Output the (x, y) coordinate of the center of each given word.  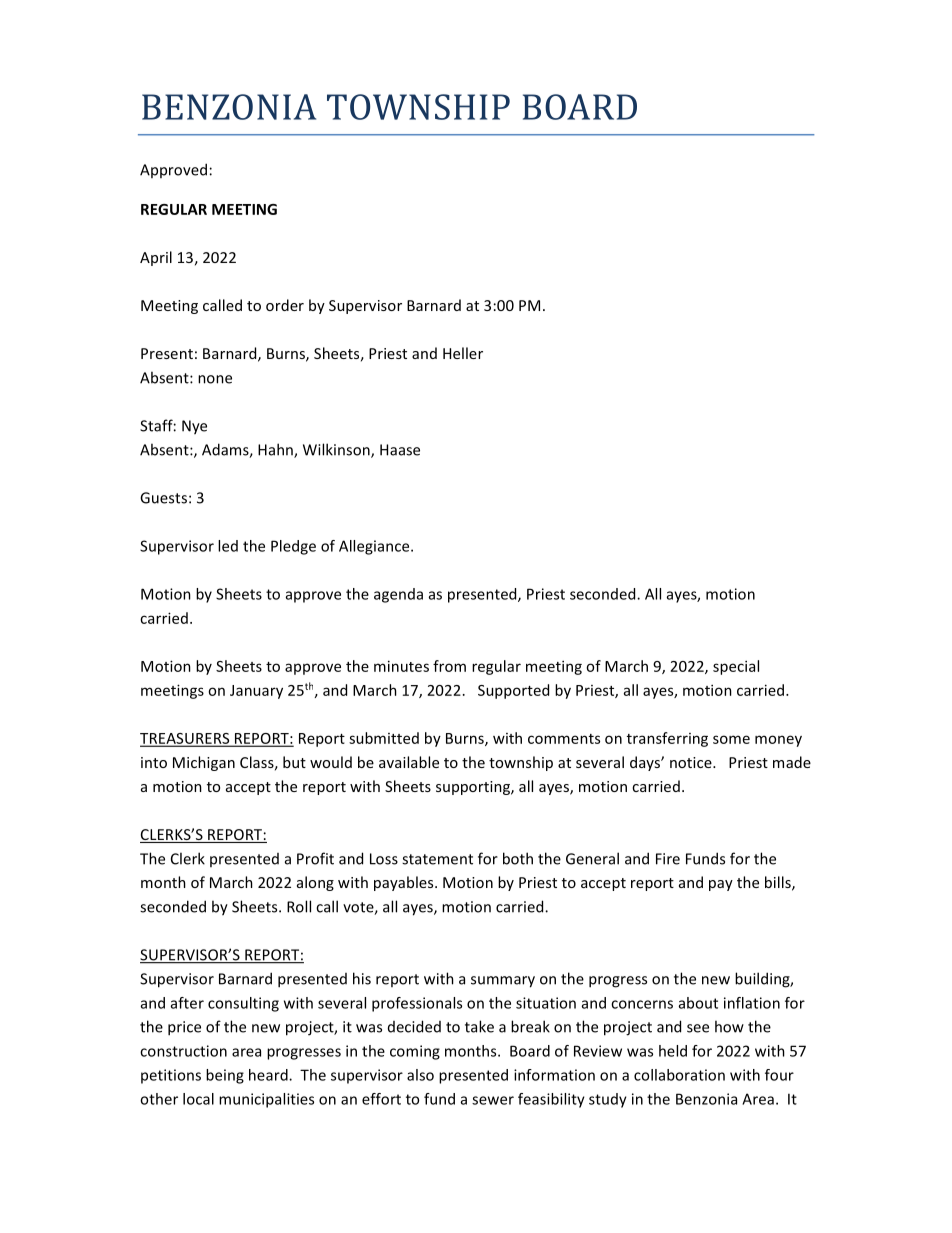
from (449, 666)
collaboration (679, 1075)
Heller (463, 353)
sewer (493, 1100)
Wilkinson (337, 450)
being (225, 1076)
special (736, 667)
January (256, 692)
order (285, 305)
